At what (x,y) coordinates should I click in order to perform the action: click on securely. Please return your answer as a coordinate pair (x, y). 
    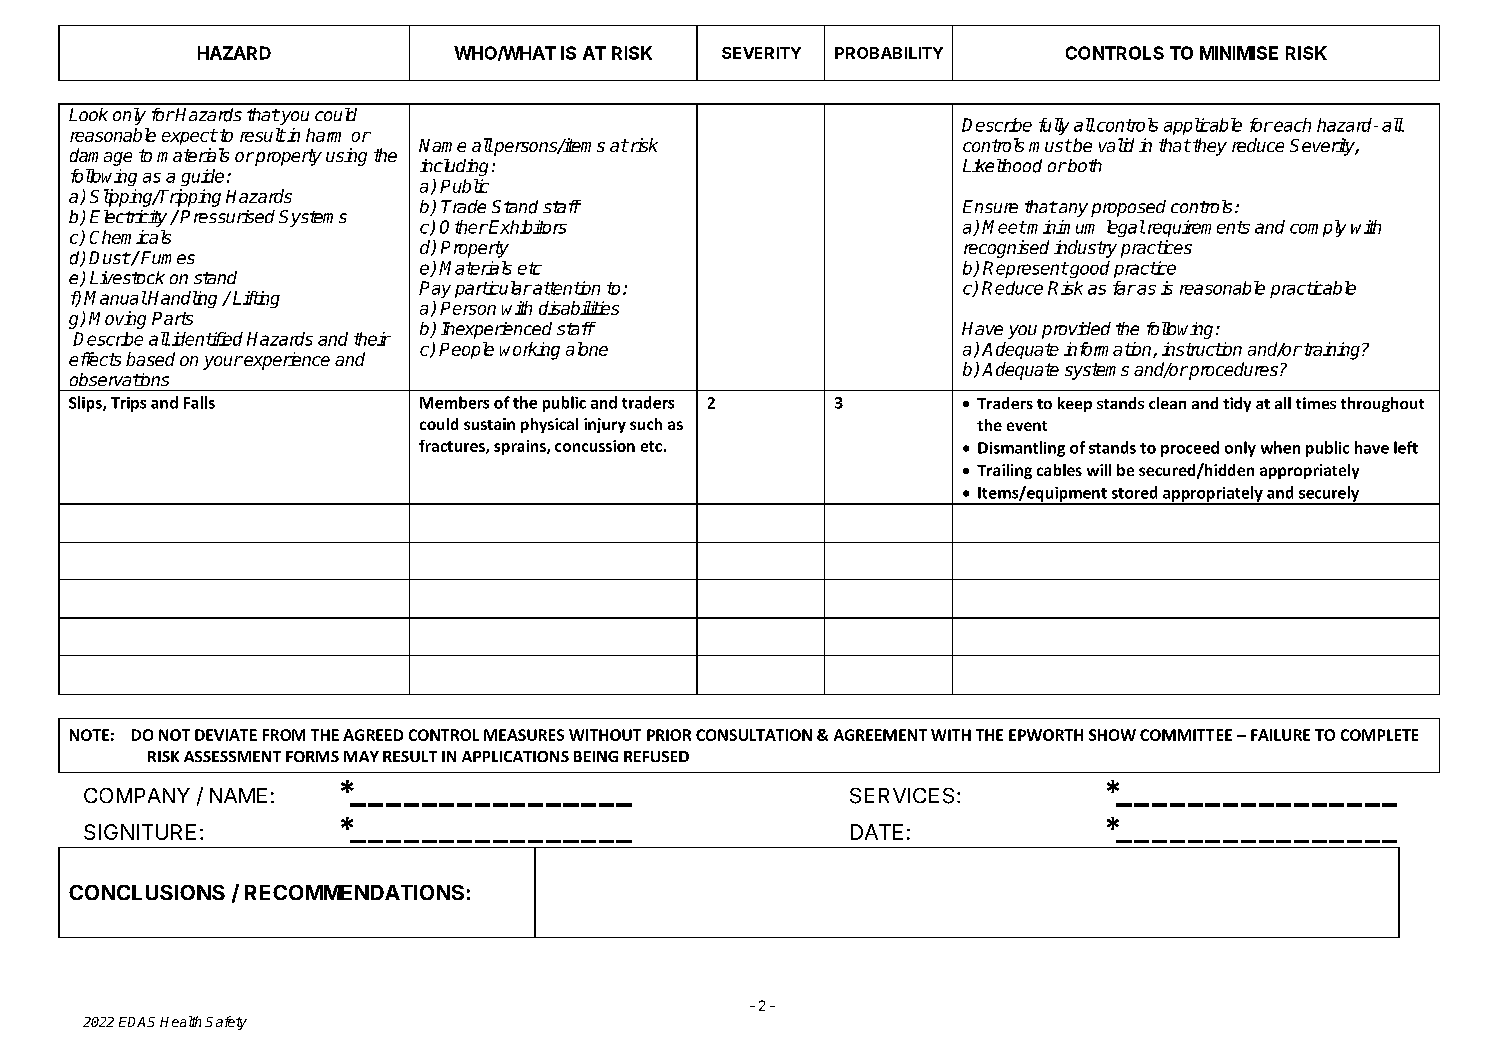
    Looking at the image, I should click on (1329, 495).
